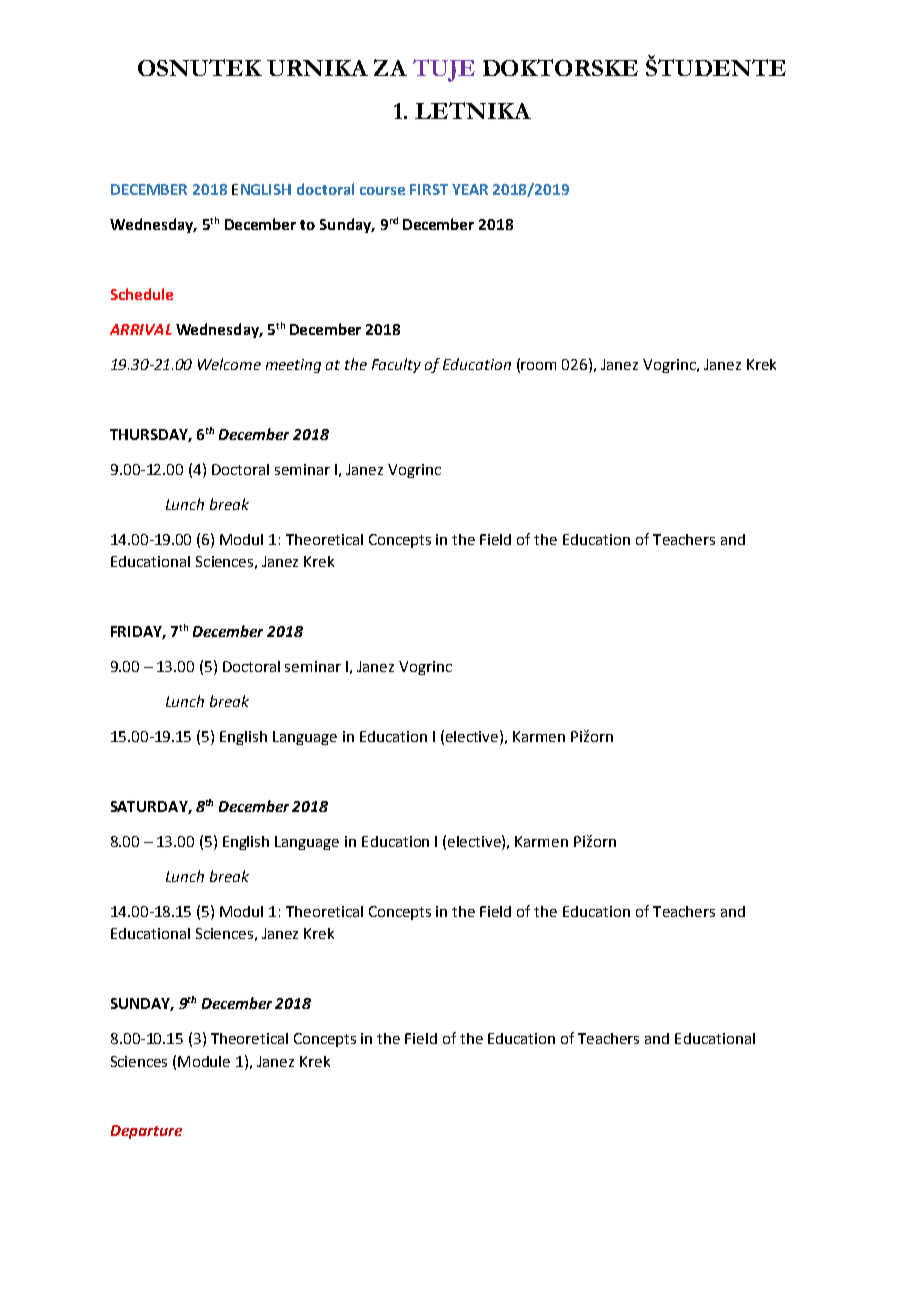 The height and width of the image is (1308, 924). Describe the element at coordinates (429, 189) in the image. I see `FIRST` at that location.
